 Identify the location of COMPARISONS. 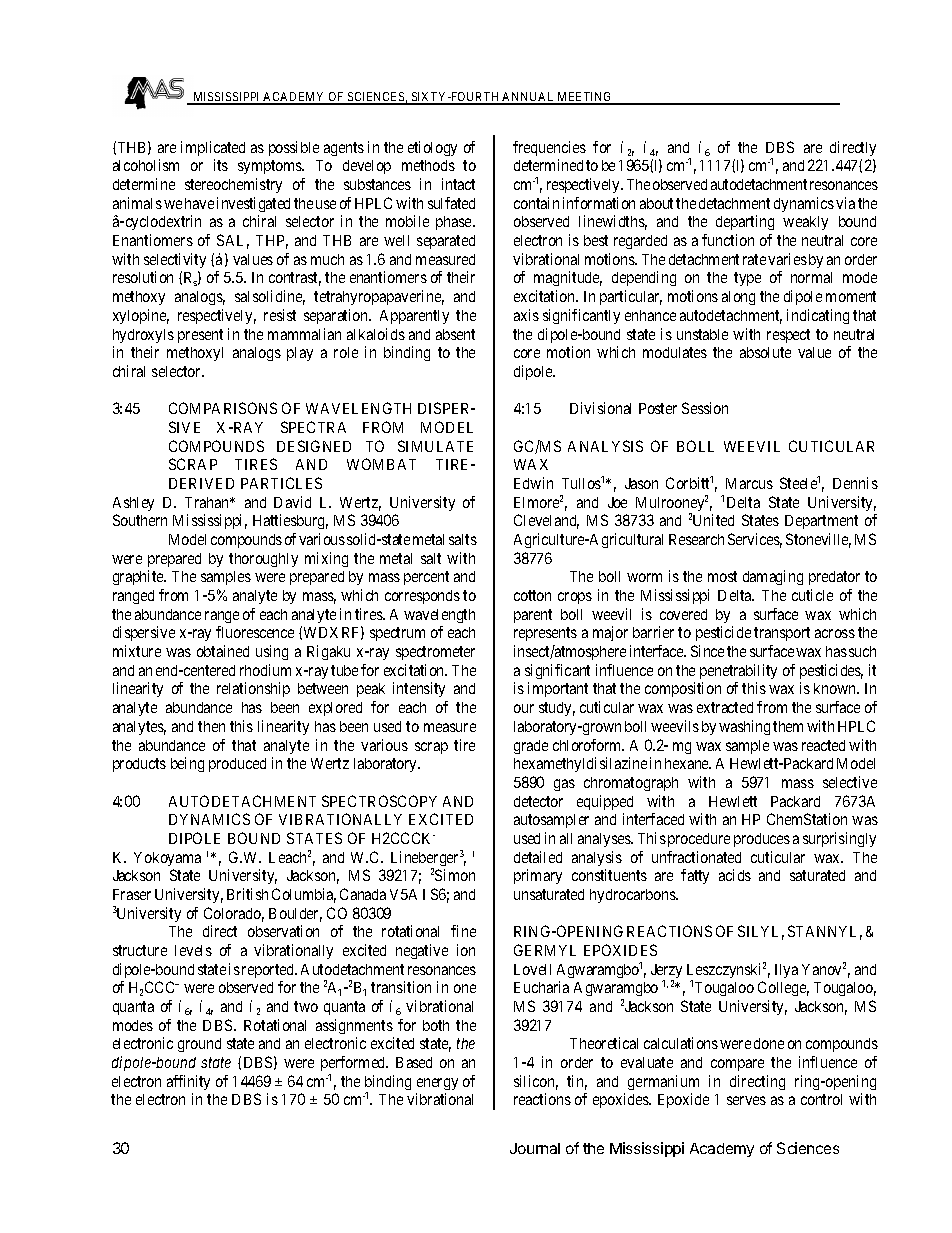
(223, 408).
